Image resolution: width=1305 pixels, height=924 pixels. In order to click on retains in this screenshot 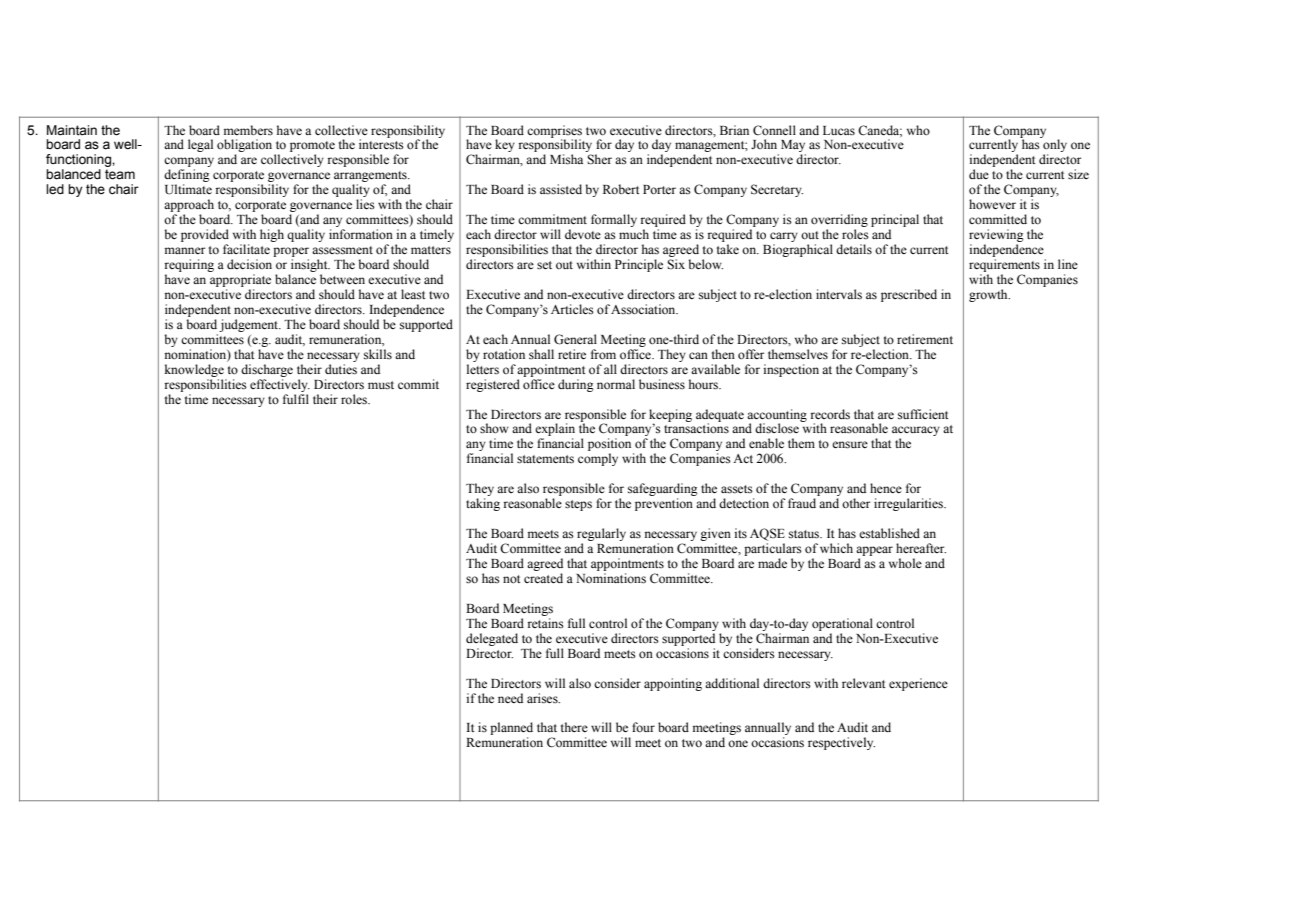, I will do `click(545, 623)`.
